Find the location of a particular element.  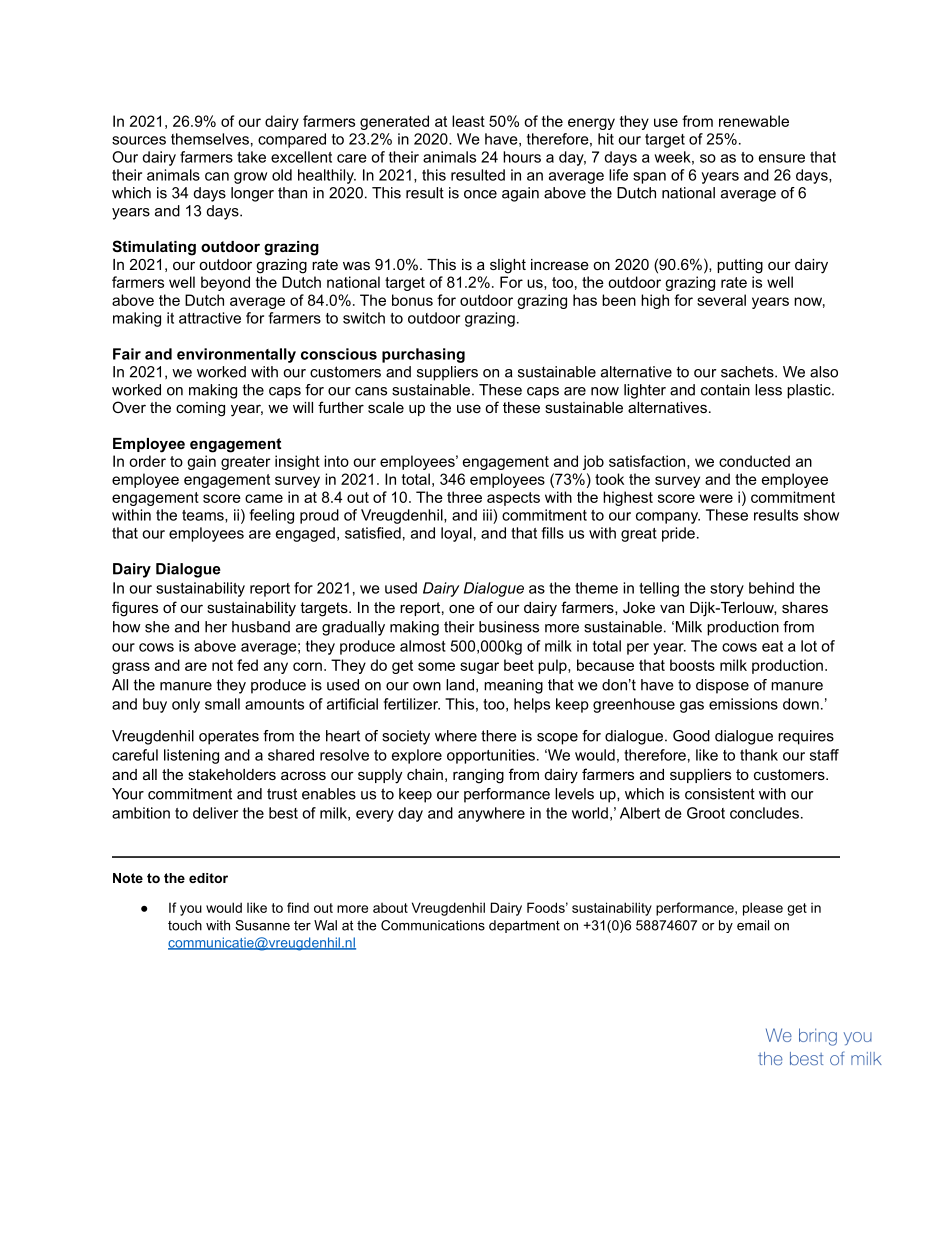

least is located at coordinates (468, 121).
